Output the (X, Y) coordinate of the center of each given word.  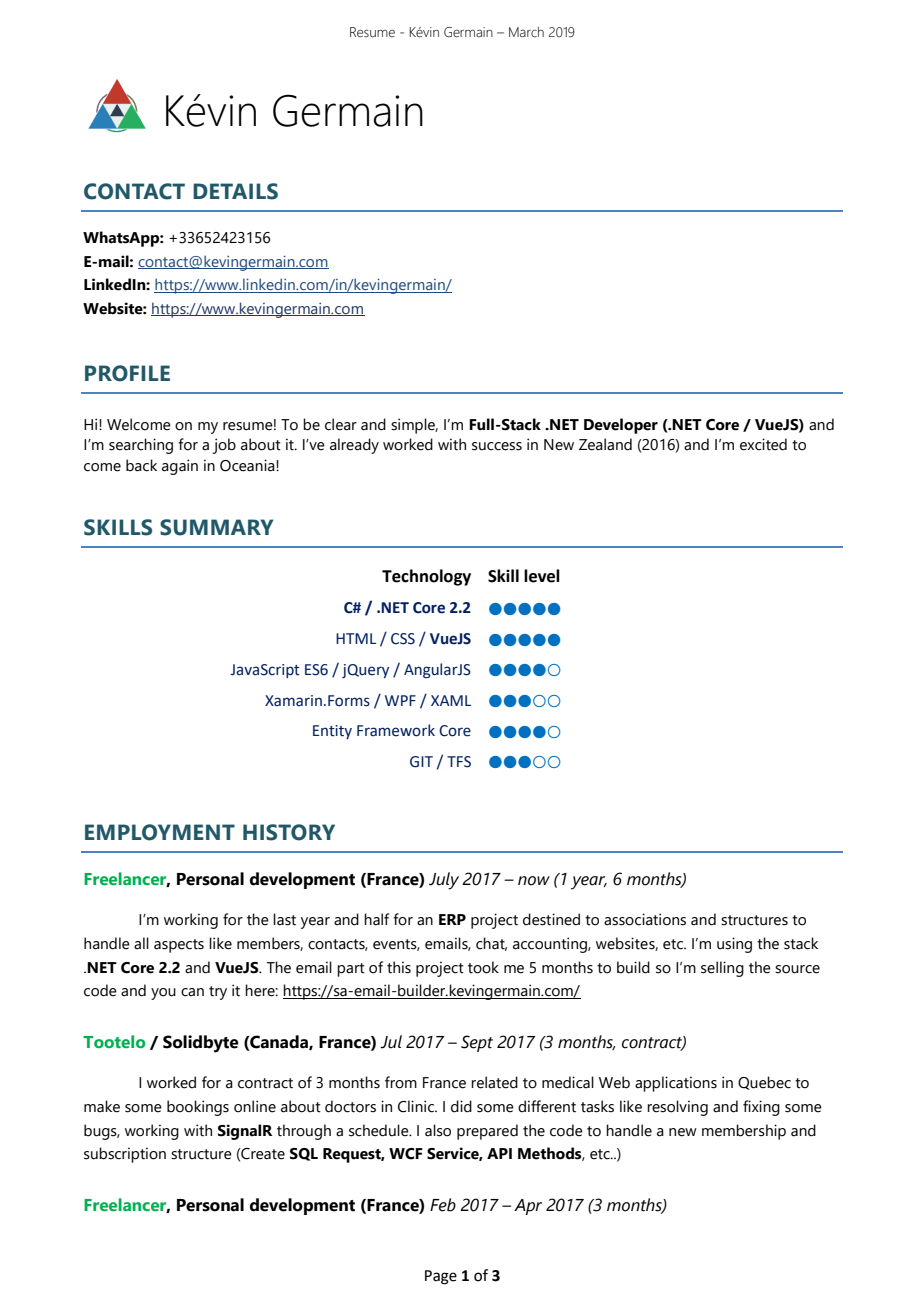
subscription (125, 1155)
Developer (621, 426)
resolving (677, 1108)
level (542, 576)
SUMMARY (216, 527)
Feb (443, 1205)
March (526, 32)
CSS (403, 639)
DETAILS (235, 191)
